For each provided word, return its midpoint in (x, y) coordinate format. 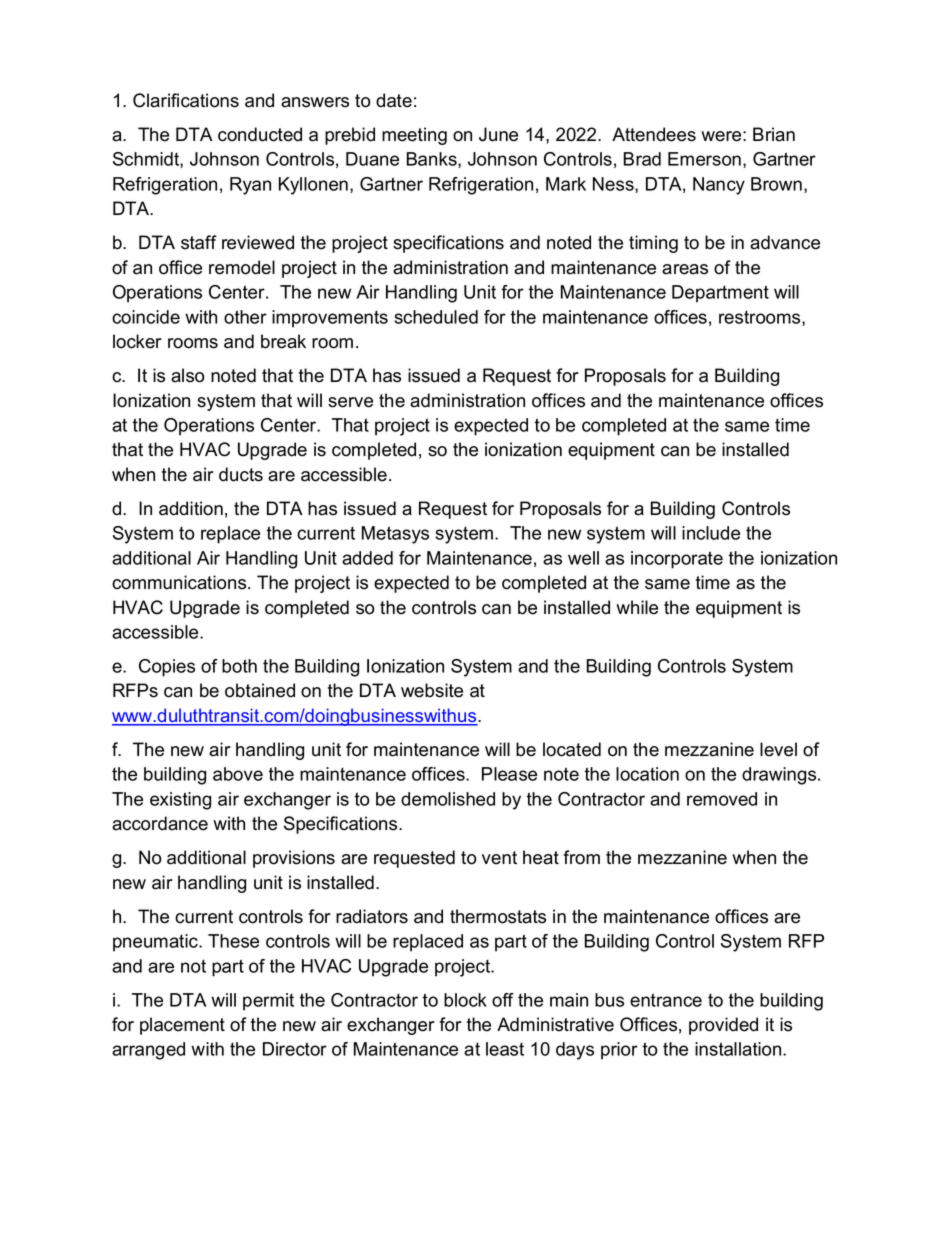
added (367, 558)
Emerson (704, 159)
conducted (260, 134)
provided (723, 1026)
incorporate (677, 560)
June (498, 134)
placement (182, 1026)
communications (180, 582)
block (465, 1000)
